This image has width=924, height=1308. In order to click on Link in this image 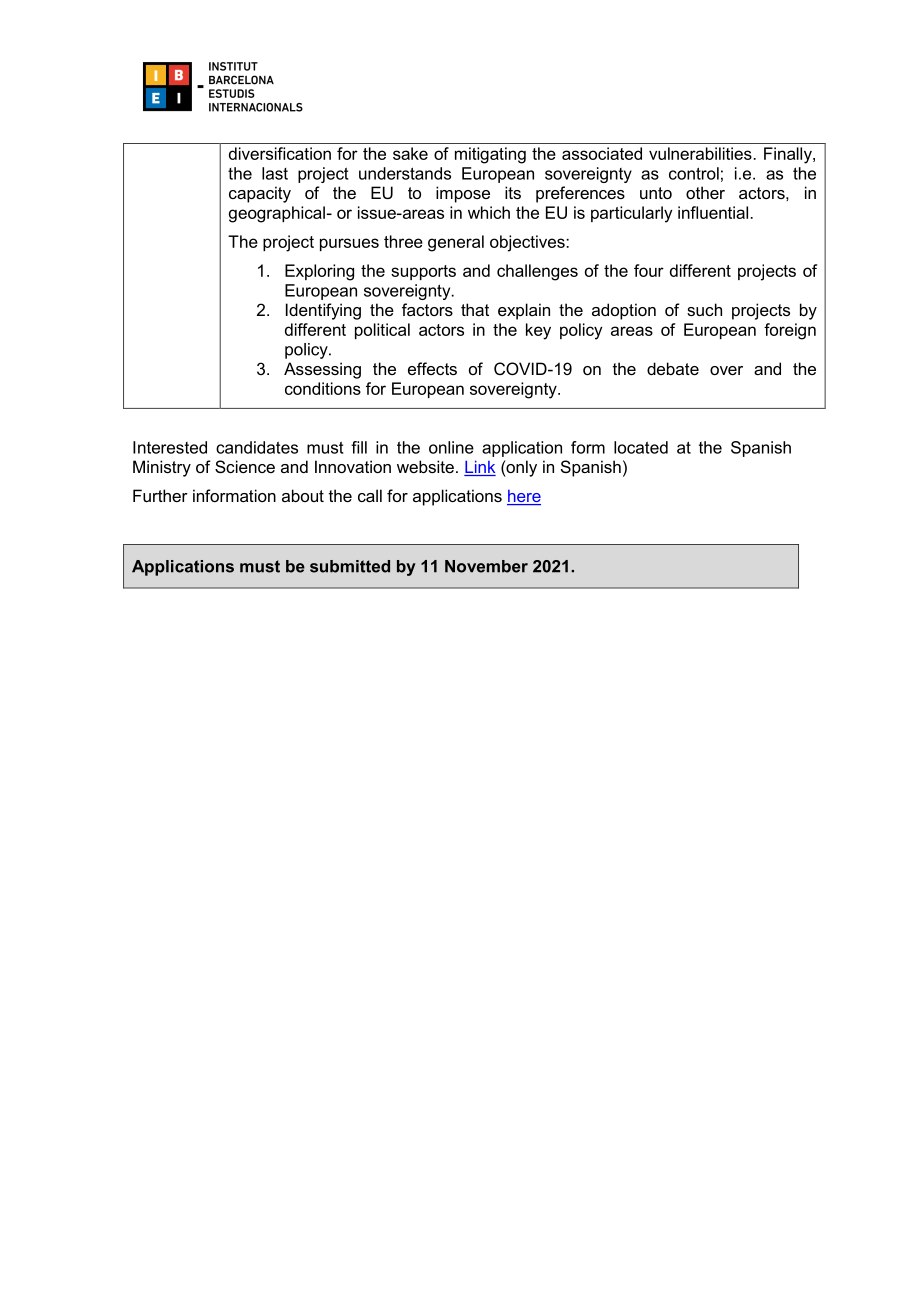, I will do `click(480, 467)`.
